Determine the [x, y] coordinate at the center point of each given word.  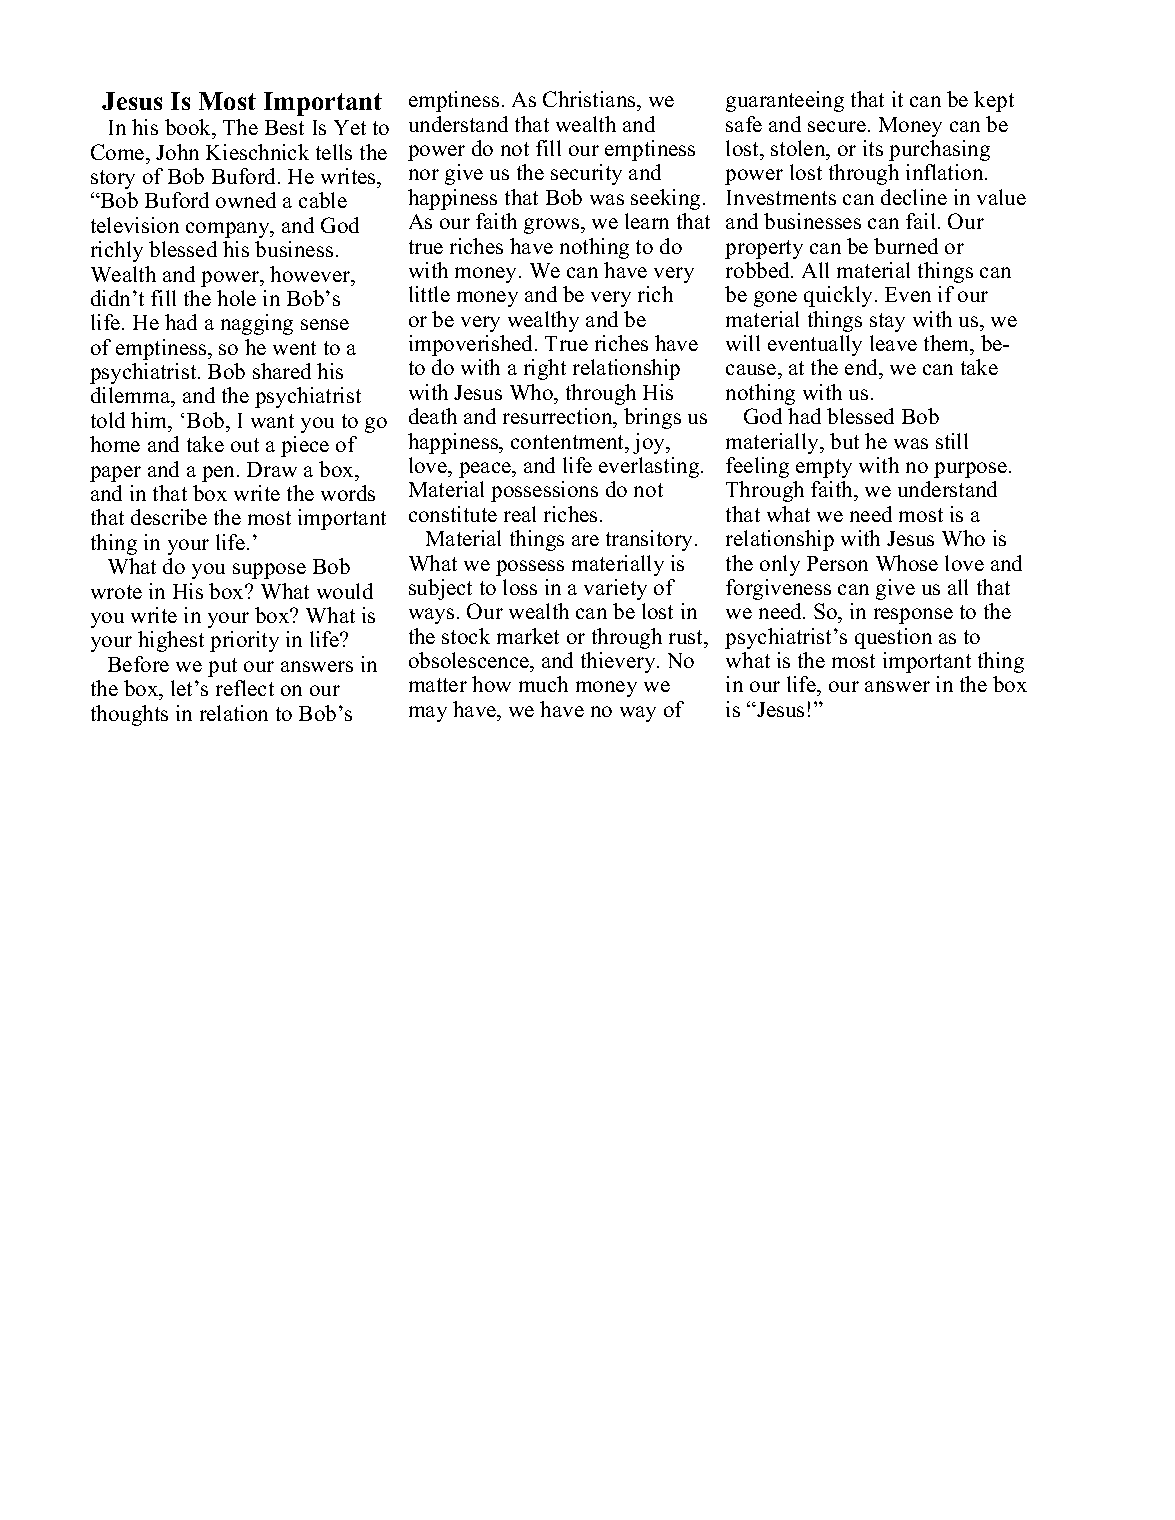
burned [906, 246]
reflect [245, 688]
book [189, 127]
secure [837, 126]
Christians [590, 99]
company [229, 230]
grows [553, 226]
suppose [269, 571]
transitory [651, 540]
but [844, 441]
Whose [907, 563]
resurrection [559, 416]
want [272, 421]
